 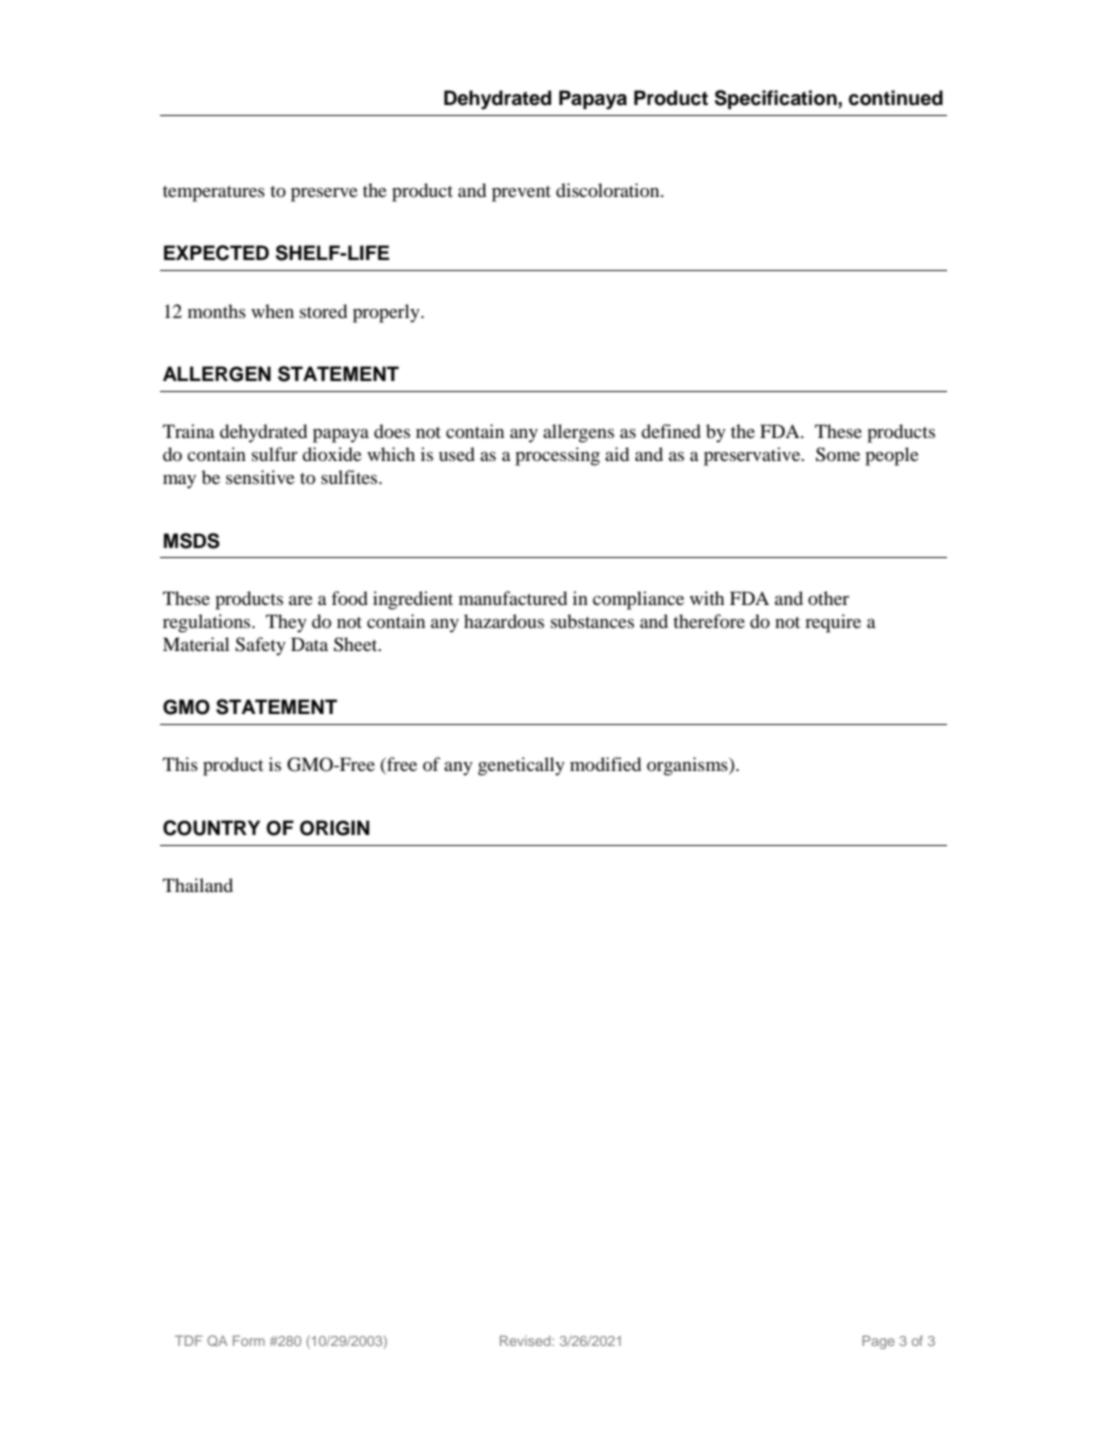 What do you see at coordinates (521, 766) in the screenshot?
I see `genetically` at bounding box center [521, 766].
